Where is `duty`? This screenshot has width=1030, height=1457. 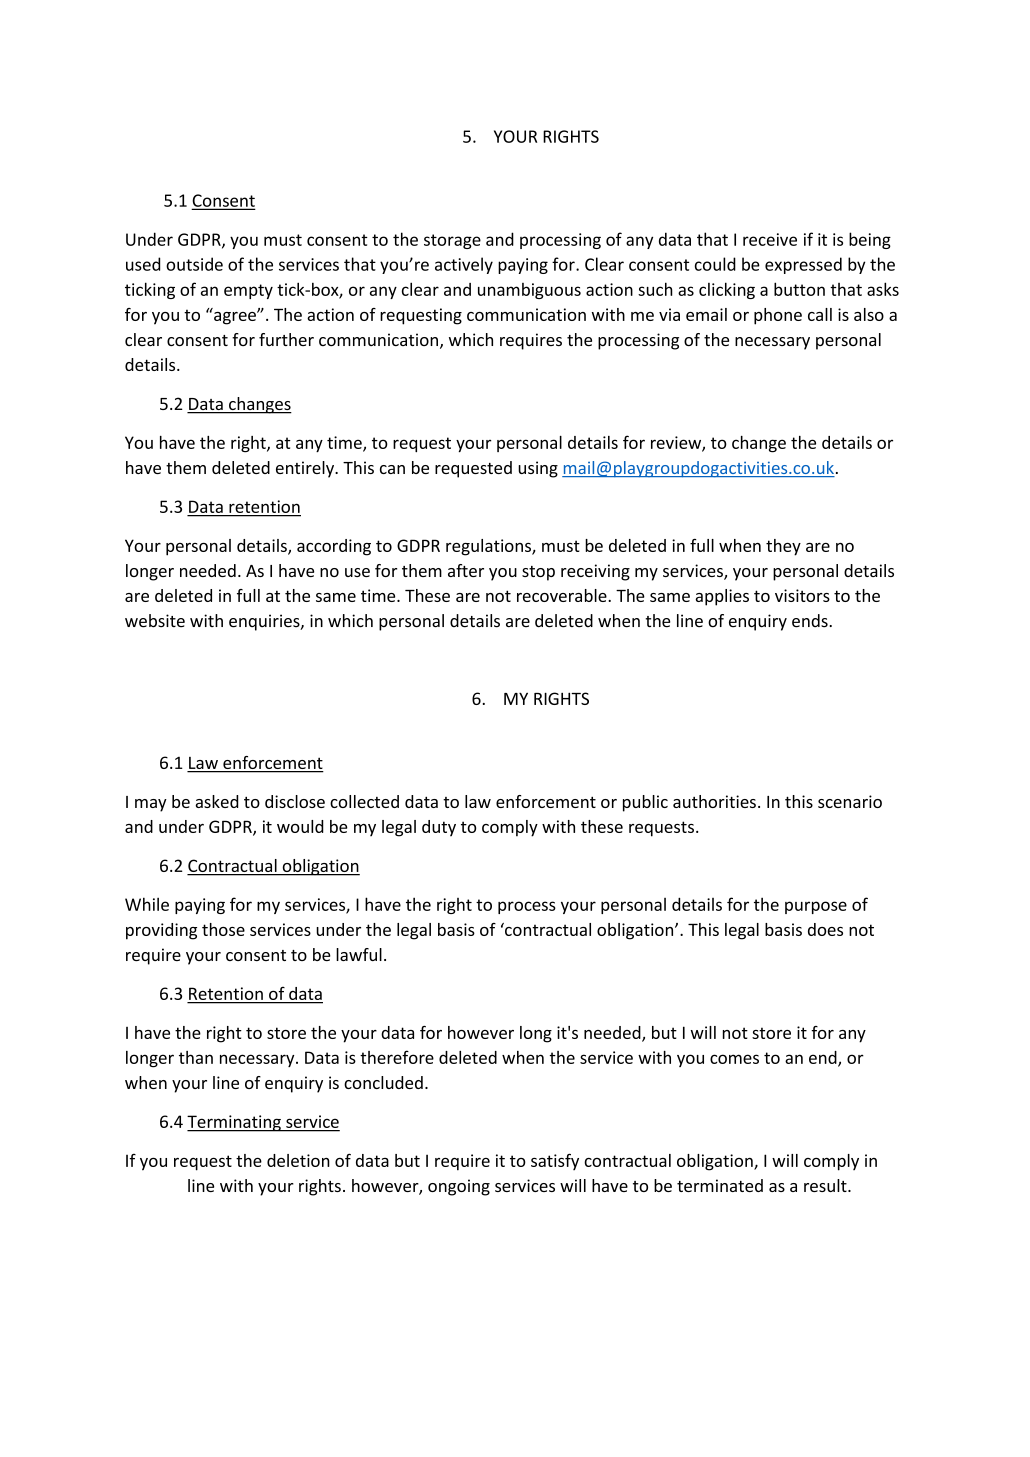 duty is located at coordinates (439, 828).
